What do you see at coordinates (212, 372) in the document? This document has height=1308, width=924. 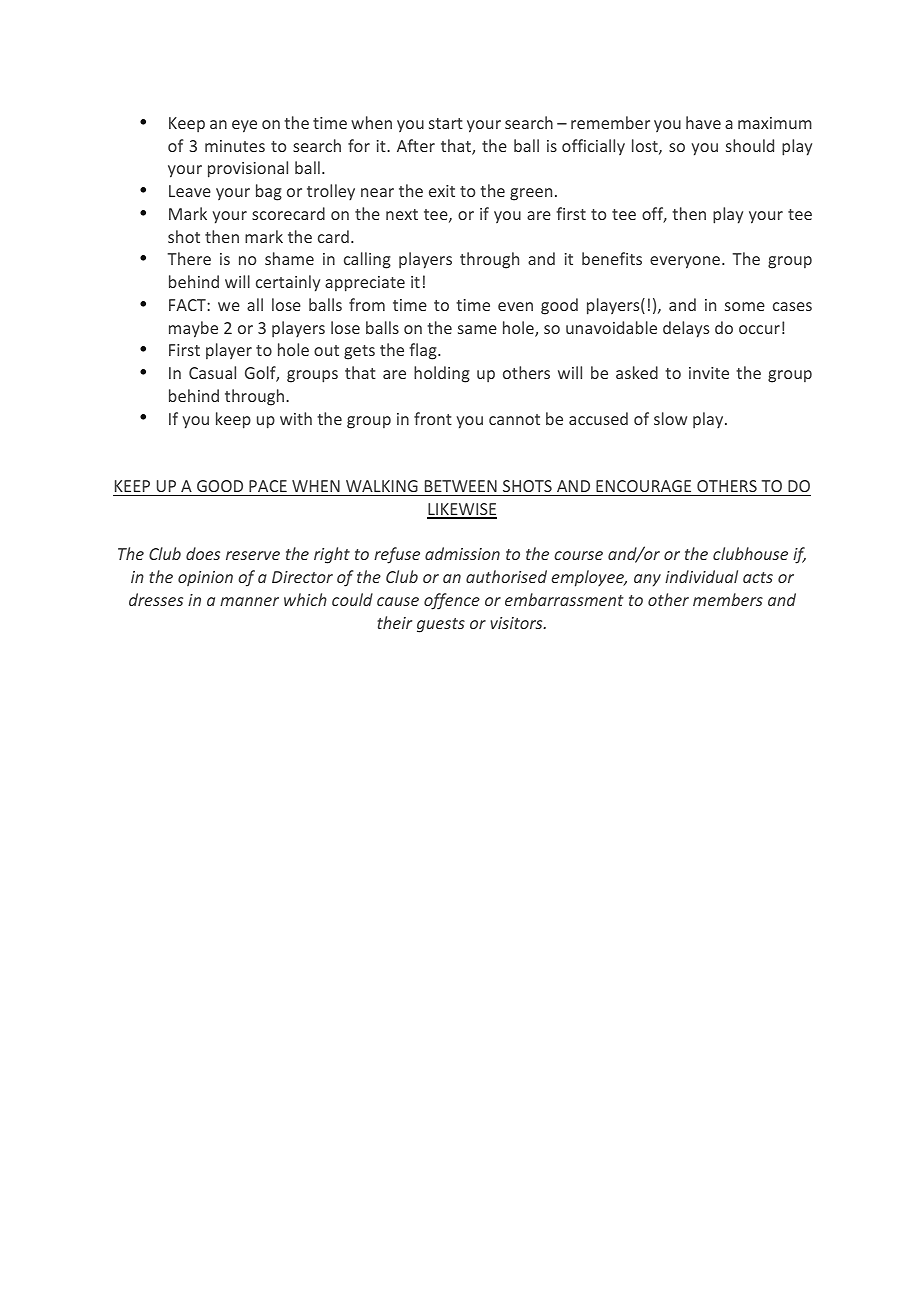 I see `Casual` at bounding box center [212, 372].
